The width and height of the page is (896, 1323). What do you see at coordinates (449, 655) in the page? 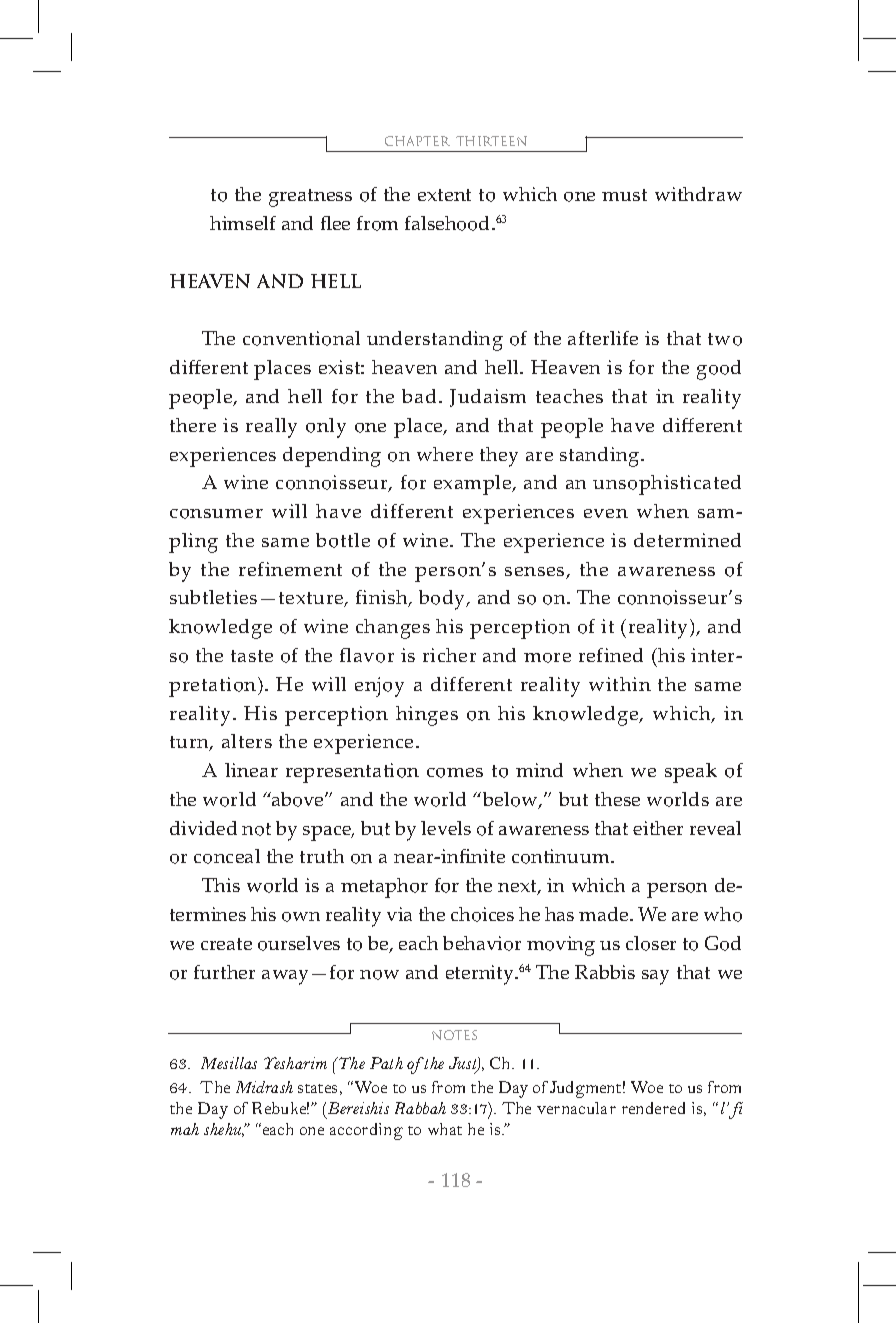
I see `richer` at bounding box center [449, 655].
